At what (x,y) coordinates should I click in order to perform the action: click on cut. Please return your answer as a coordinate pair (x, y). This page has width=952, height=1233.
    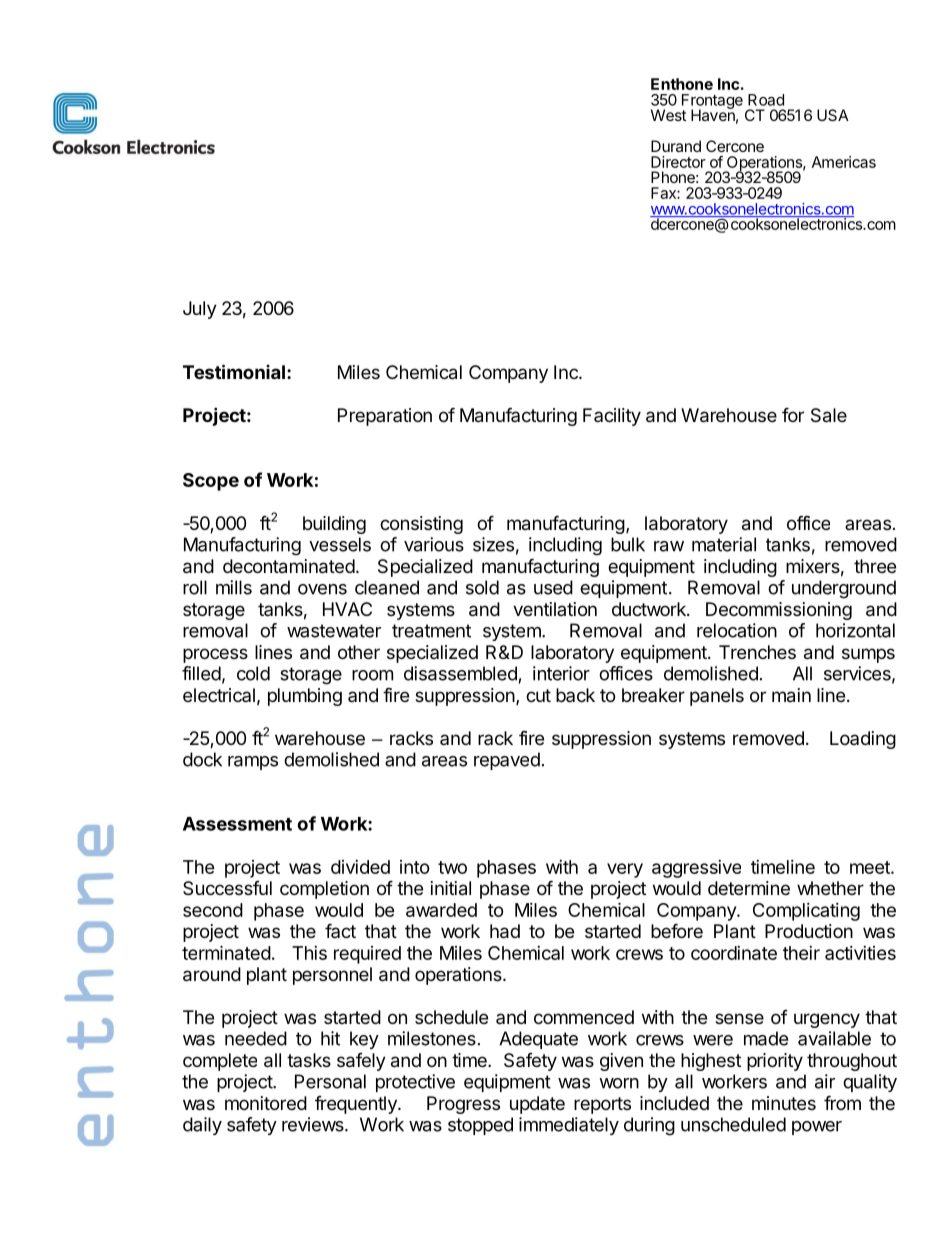
    Looking at the image, I should click on (538, 695).
